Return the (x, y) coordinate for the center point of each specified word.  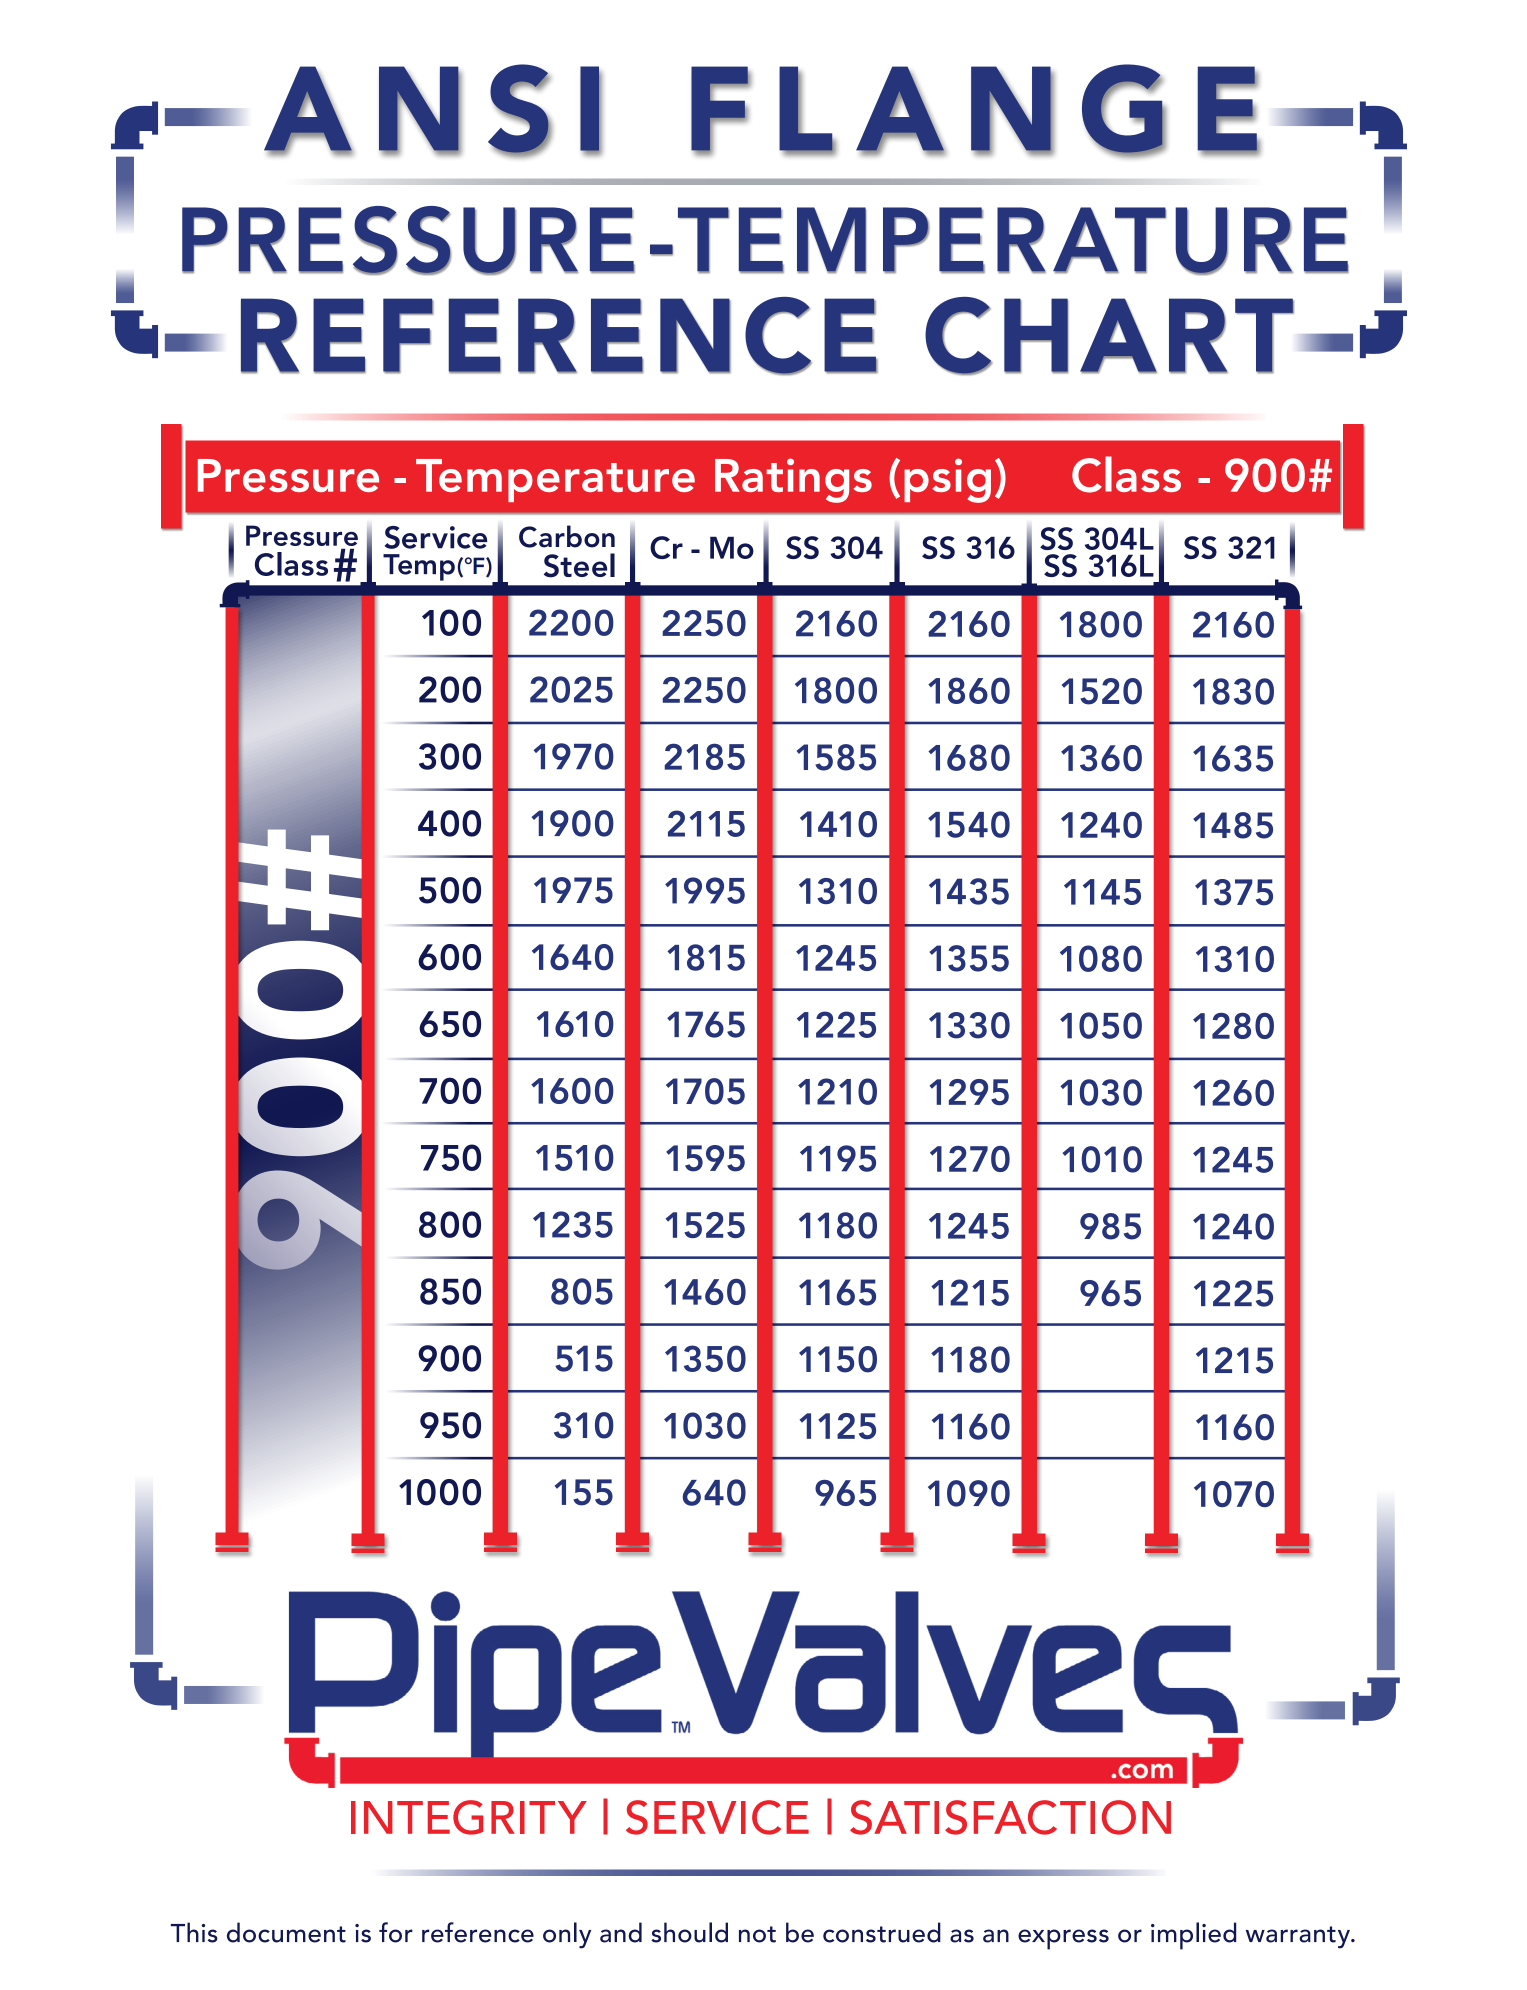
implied (1193, 1936)
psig (947, 480)
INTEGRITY (469, 1817)
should (689, 1932)
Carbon (567, 536)
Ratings (793, 480)
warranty (1299, 1937)
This (194, 1932)
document (286, 1932)
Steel (579, 565)
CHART (1109, 336)
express (1063, 1939)
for (396, 1932)
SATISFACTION (1010, 1817)
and (621, 1932)
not (757, 1934)
